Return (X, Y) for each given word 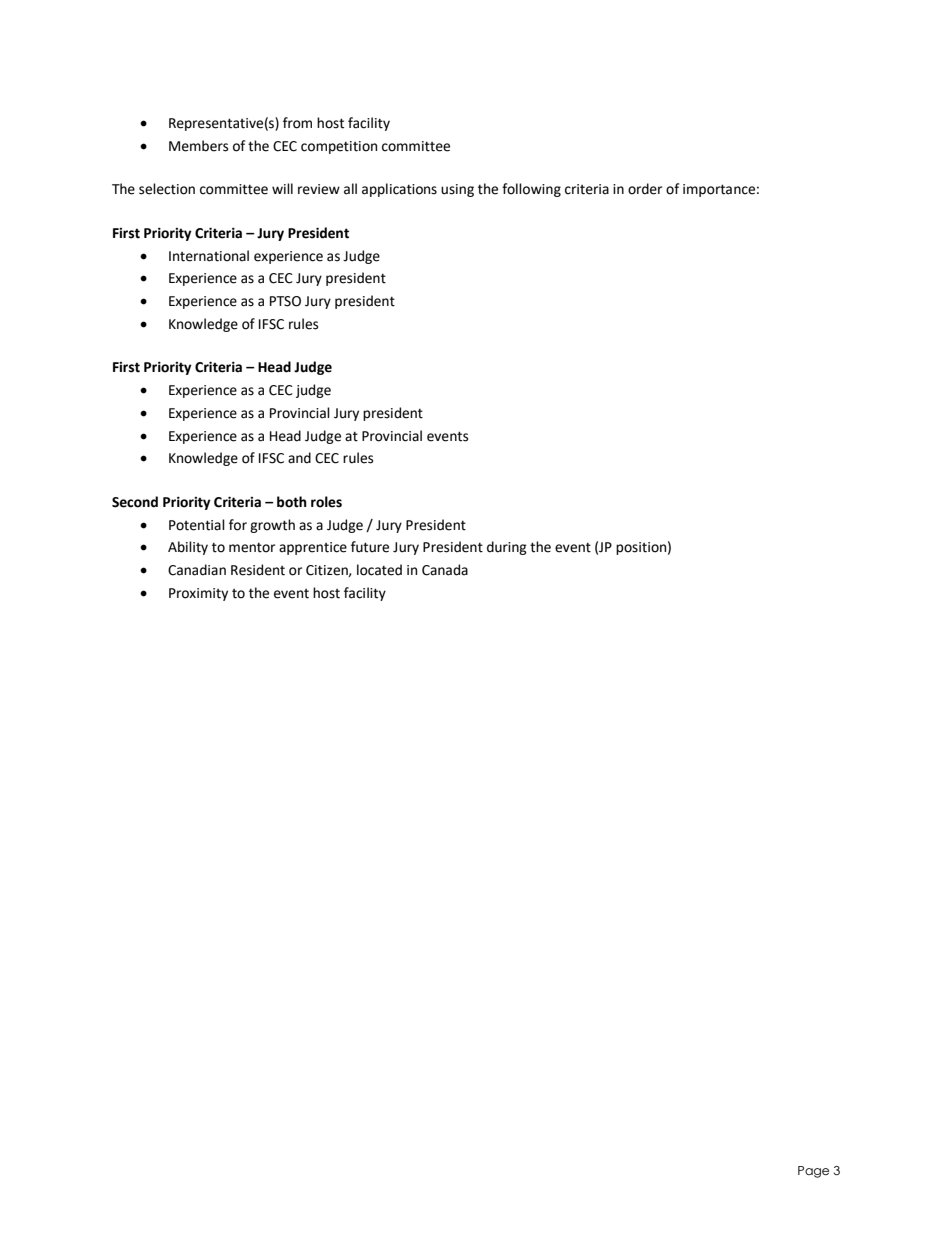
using (457, 190)
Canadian (197, 570)
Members (198, 146)
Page (813, 1172)
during (507, 548)
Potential (197, 525)
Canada (445, 570)
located (379, 570)
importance (719, 190)
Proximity (198, 594)
